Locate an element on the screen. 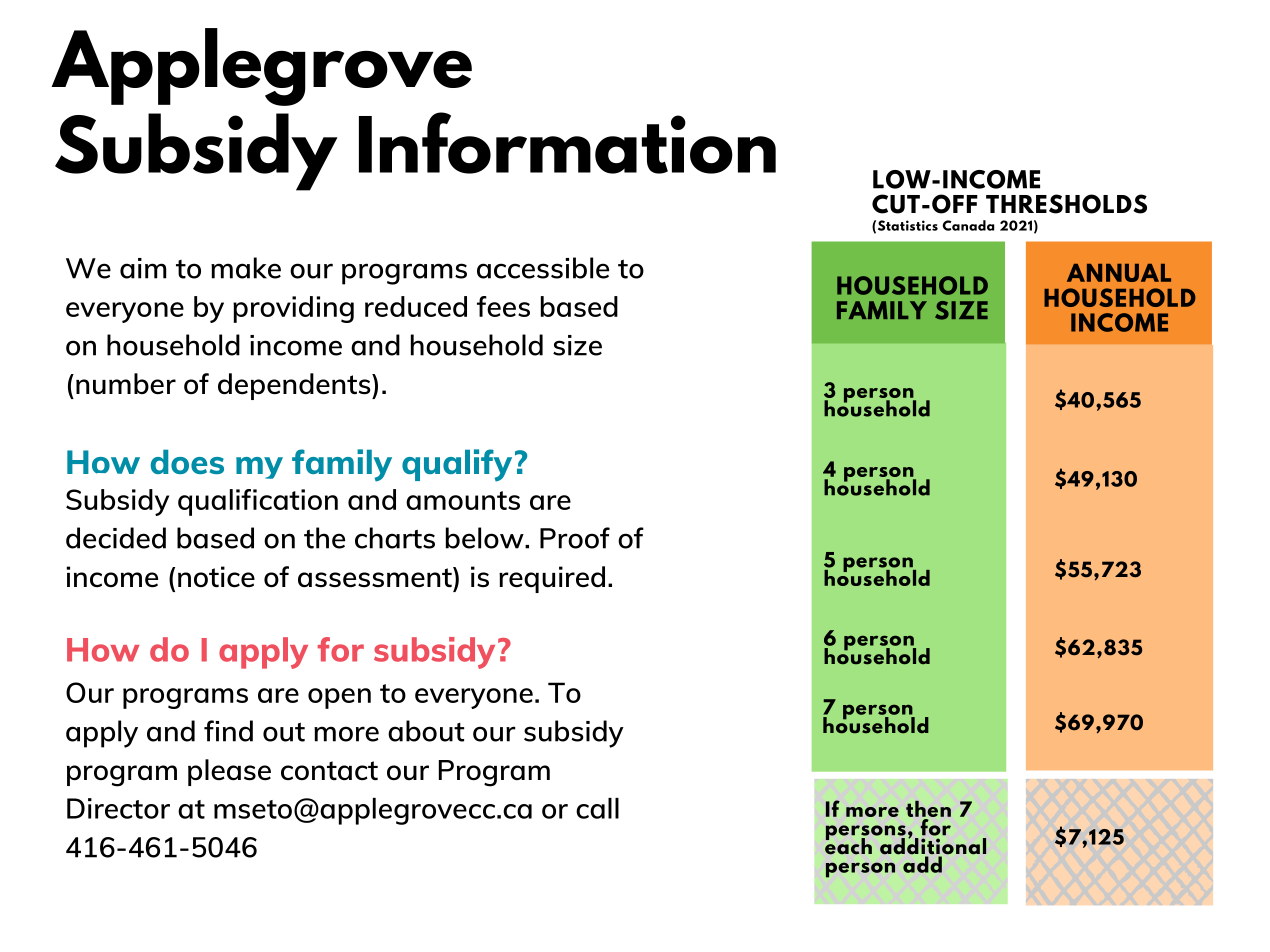  notice is located at coordinates (216, 576).
